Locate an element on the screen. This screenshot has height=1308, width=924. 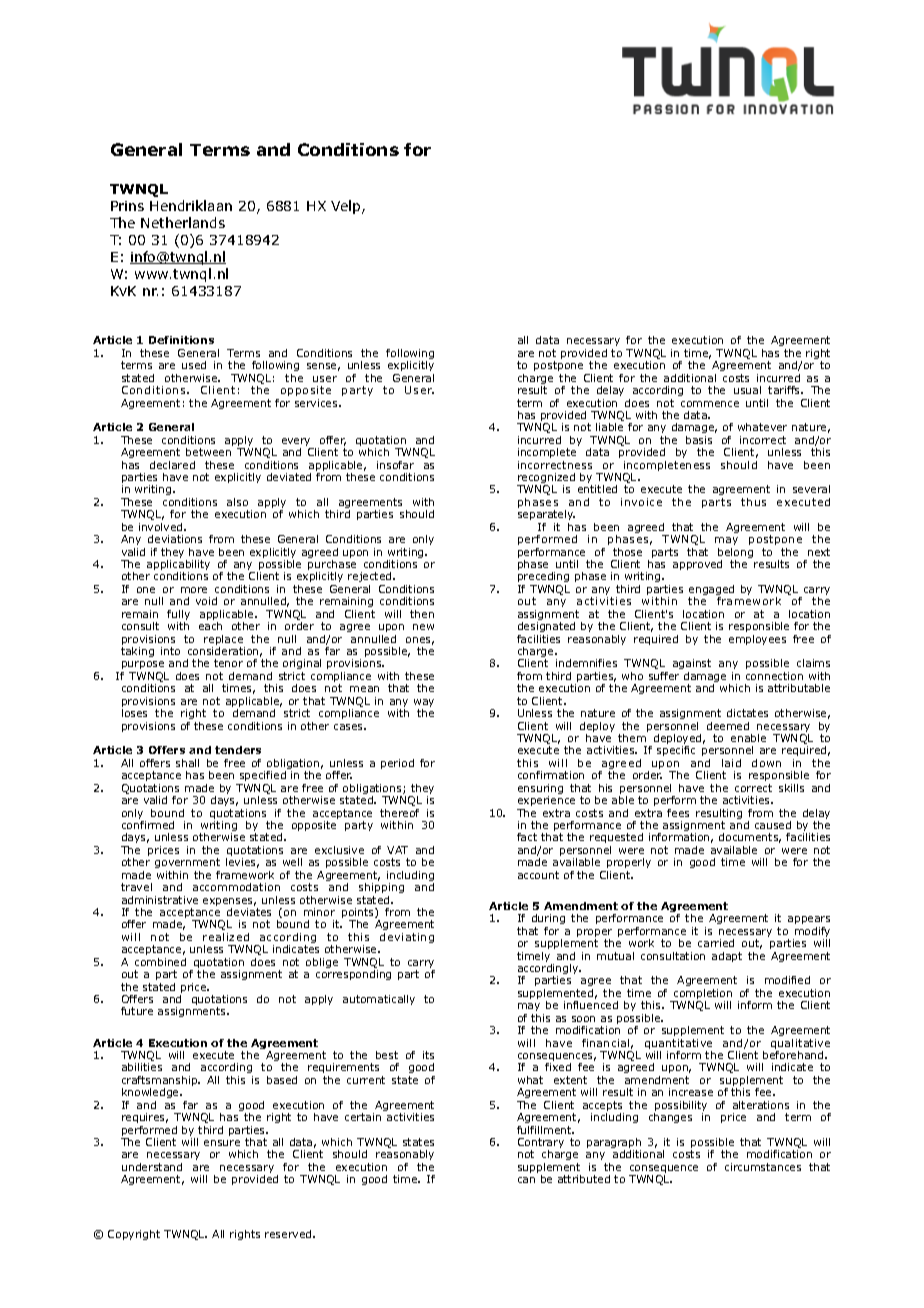
way is located at coordinates (424, 704).
